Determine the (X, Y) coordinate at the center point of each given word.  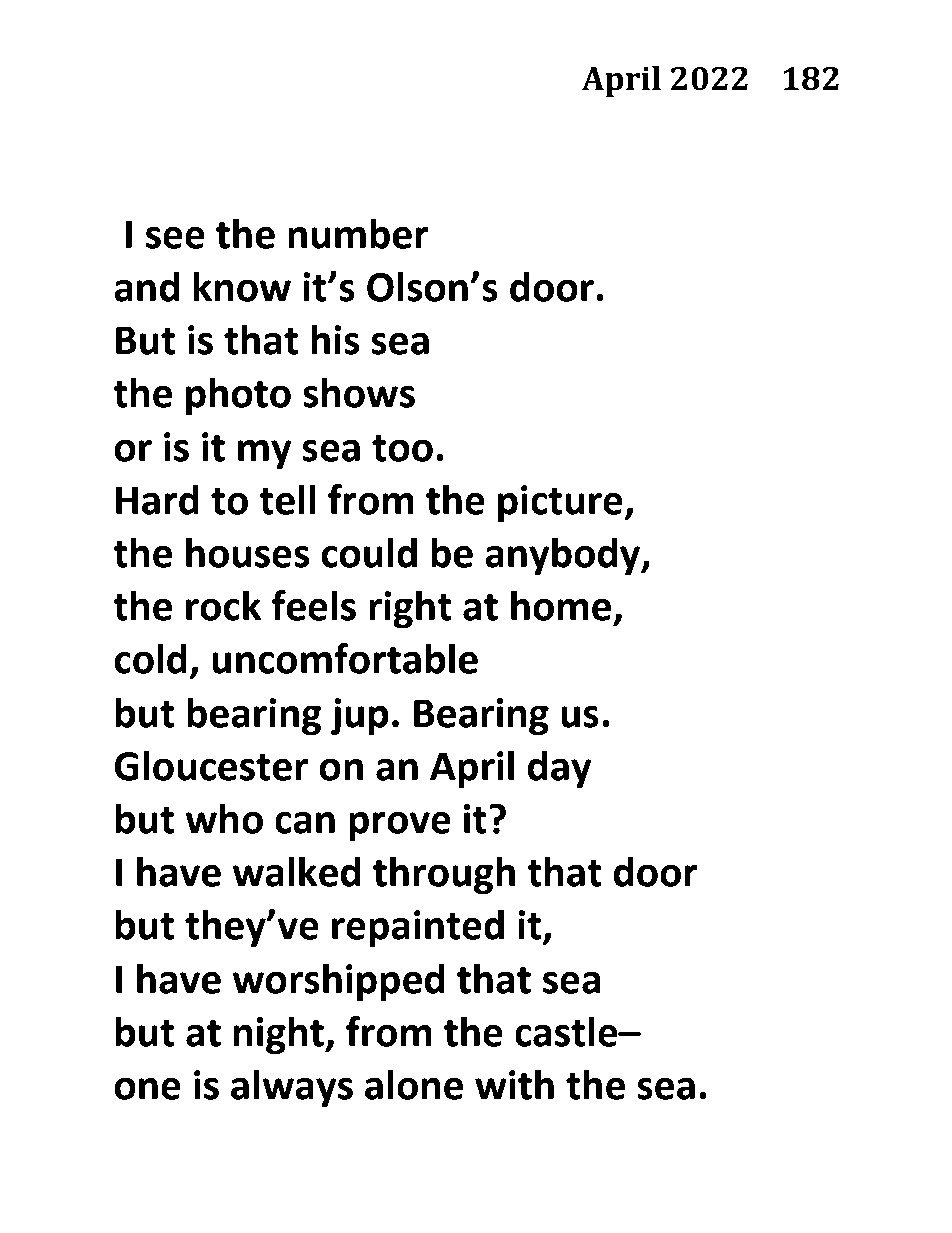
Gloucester (211, 765)
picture (561, 504)
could (369, 552)
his (335, 339)
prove (400, 827)
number (358, 233)
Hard (157, 499)
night (280, 1035)
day (560, 769)
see (175, 238)
